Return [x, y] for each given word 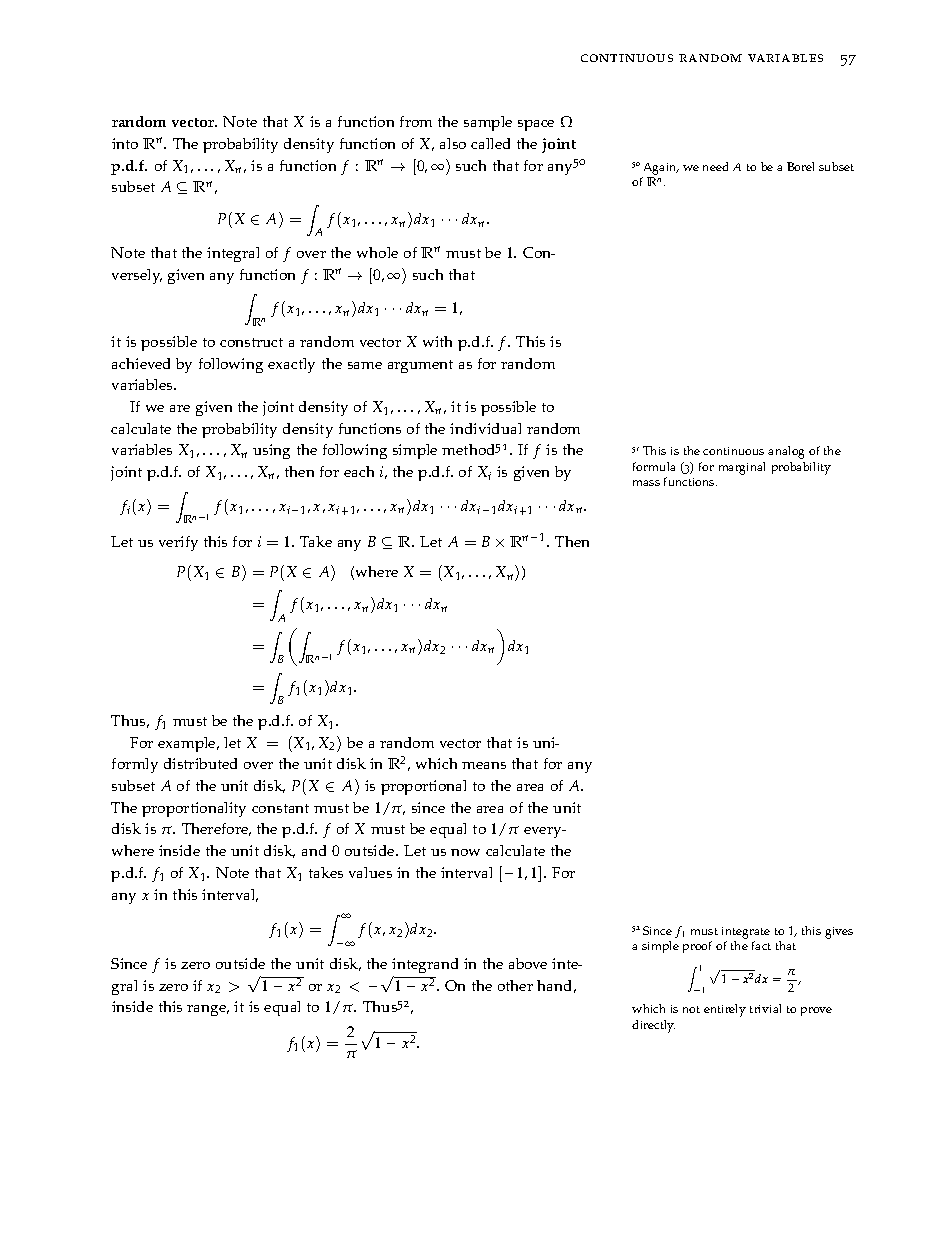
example [188, 744]
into [125, 143]
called [490, 143]
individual [485, 428]
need [715, 166]
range [208, 1010]
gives [839, 933]
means [484, 765]
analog [786, 452]
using [271, 451]
